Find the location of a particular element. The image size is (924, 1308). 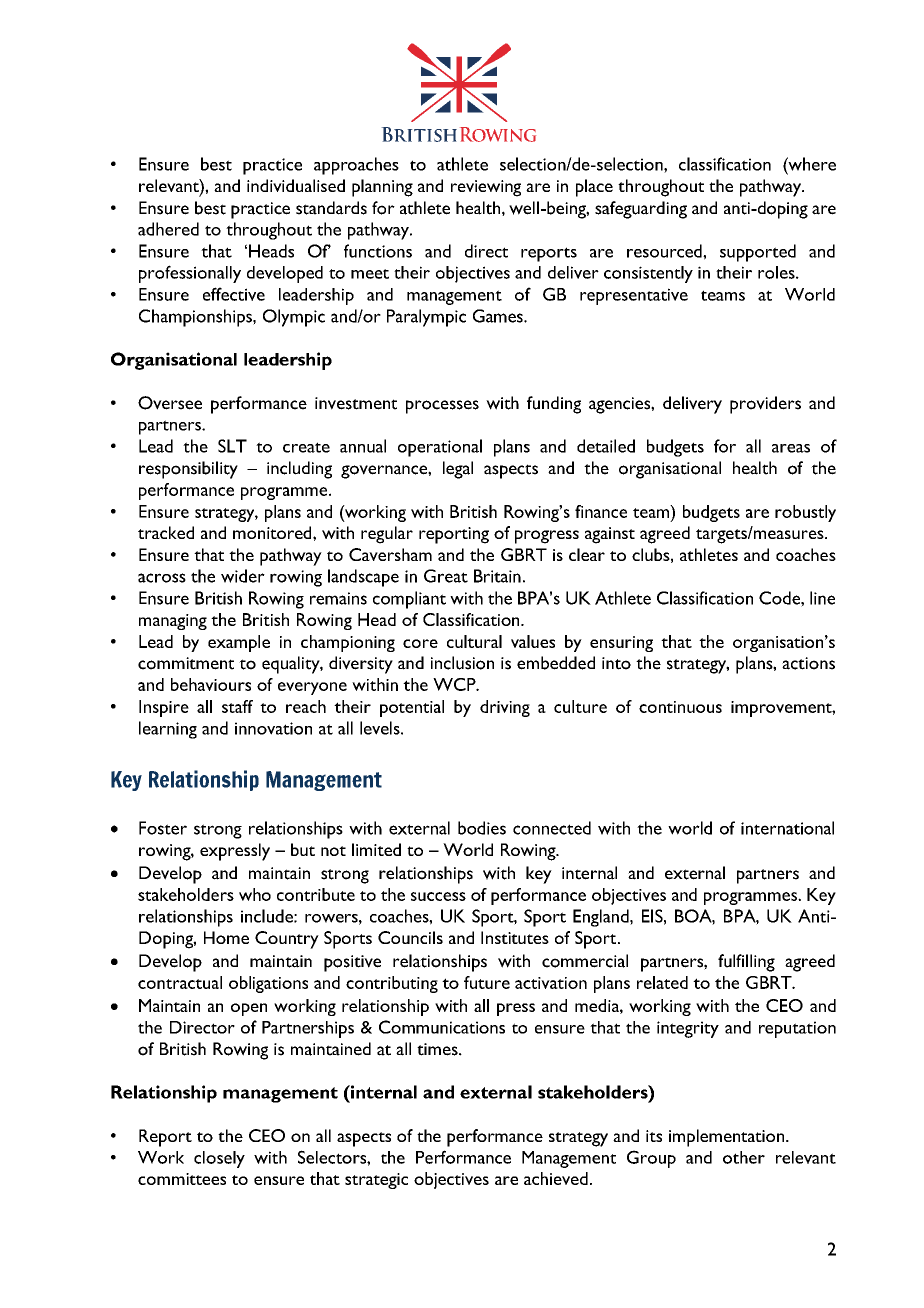

achieved is located at coordinates (556, 1178).
